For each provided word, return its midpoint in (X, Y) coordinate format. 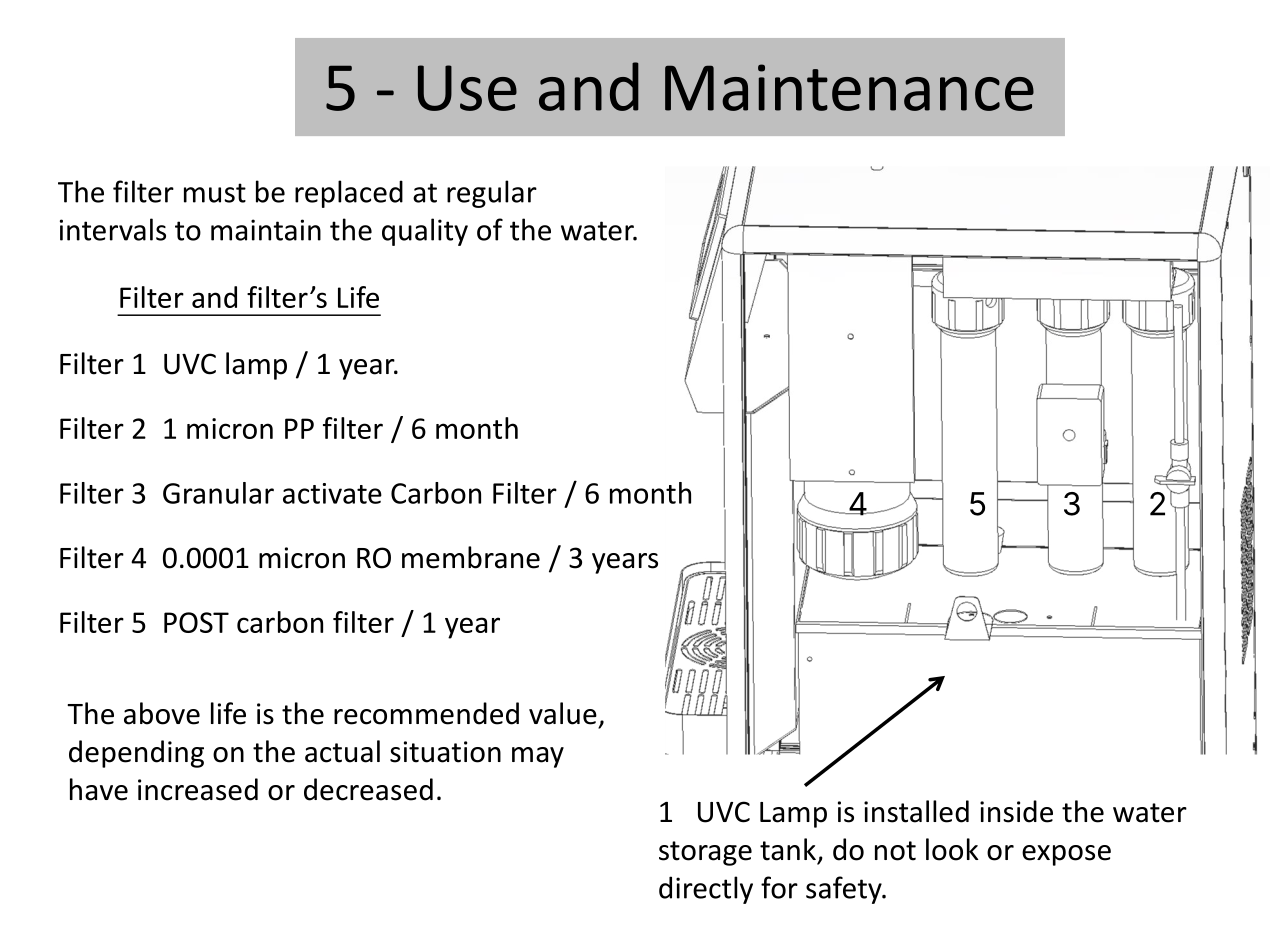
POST (196, 622)
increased (198, 789)
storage (705, 853)
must (215, 193)
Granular (218, 493)
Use (467, 88)
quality (425, 232)
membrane (471, 557)
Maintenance (849, 87)
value (563, 713)
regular (492, 194)
